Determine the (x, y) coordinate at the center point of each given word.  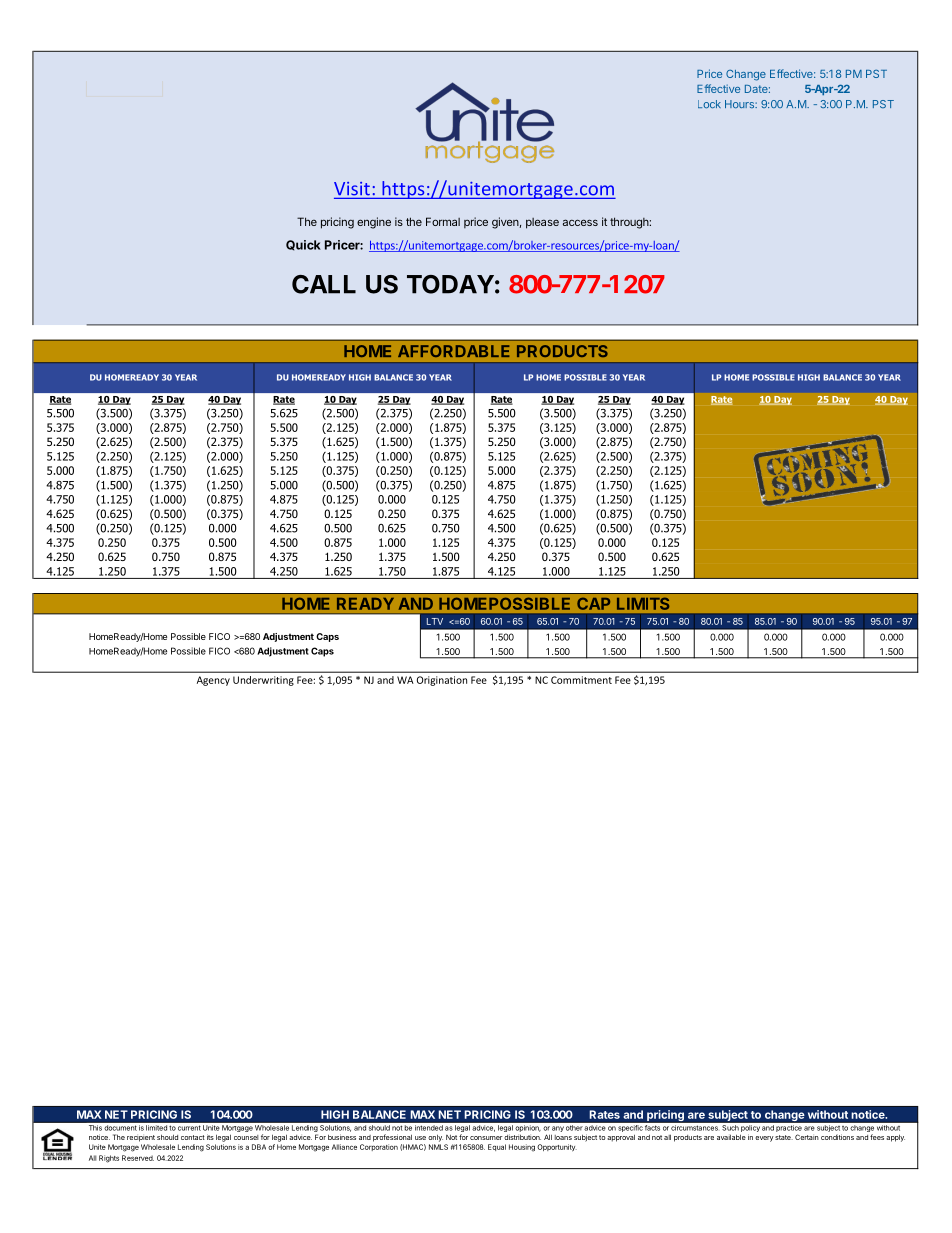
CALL (324, 284)
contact (193, 1137)
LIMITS (643, 604)
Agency (213, 681)
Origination (442, 681)
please (542, 223)
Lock (709, 104)
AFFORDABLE (454, 351)
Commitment (581, 680)
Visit (352, 189)
